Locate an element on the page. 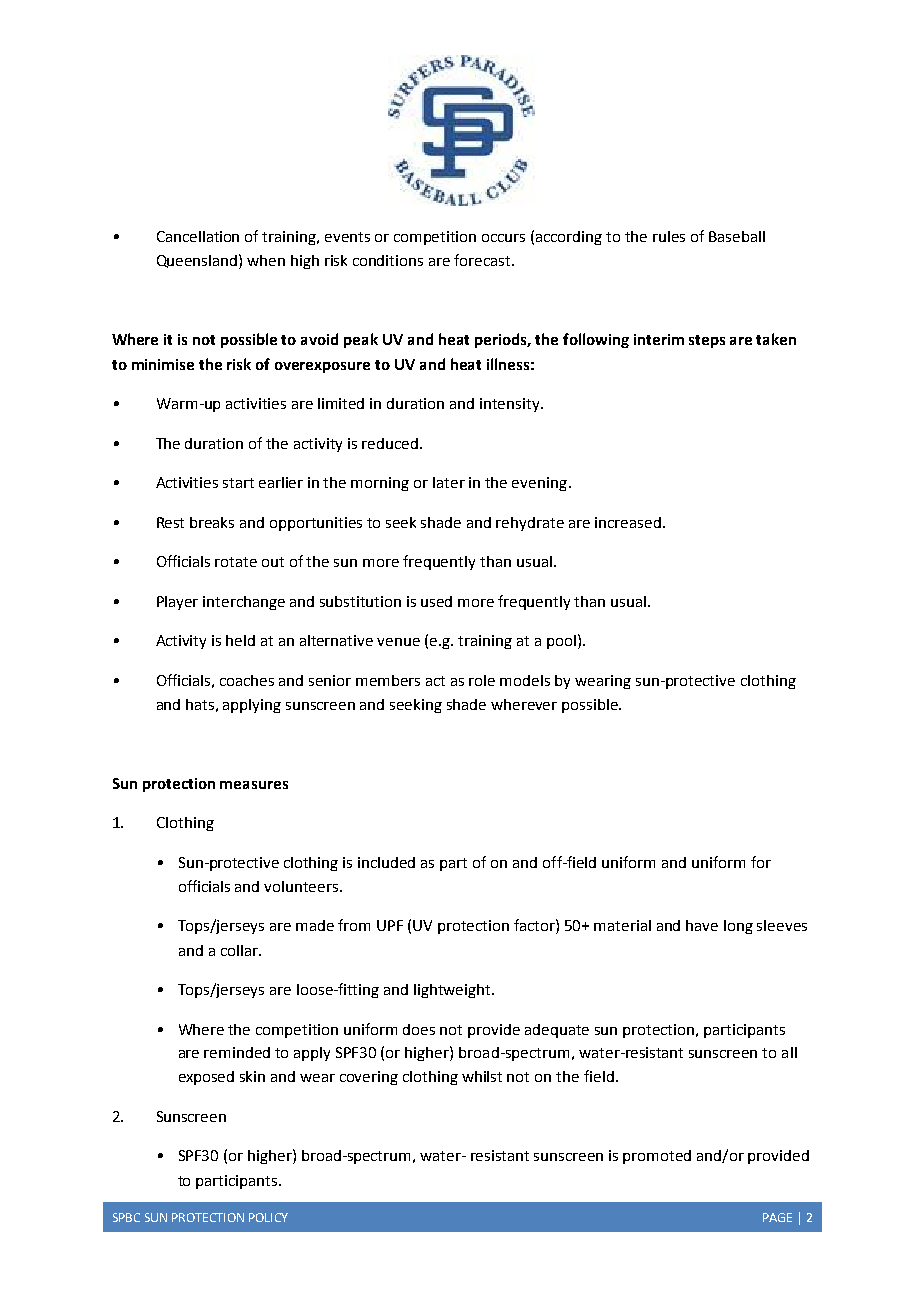 The width and height of the document is (924, 1308). later is located at coordinates (449, 482).
